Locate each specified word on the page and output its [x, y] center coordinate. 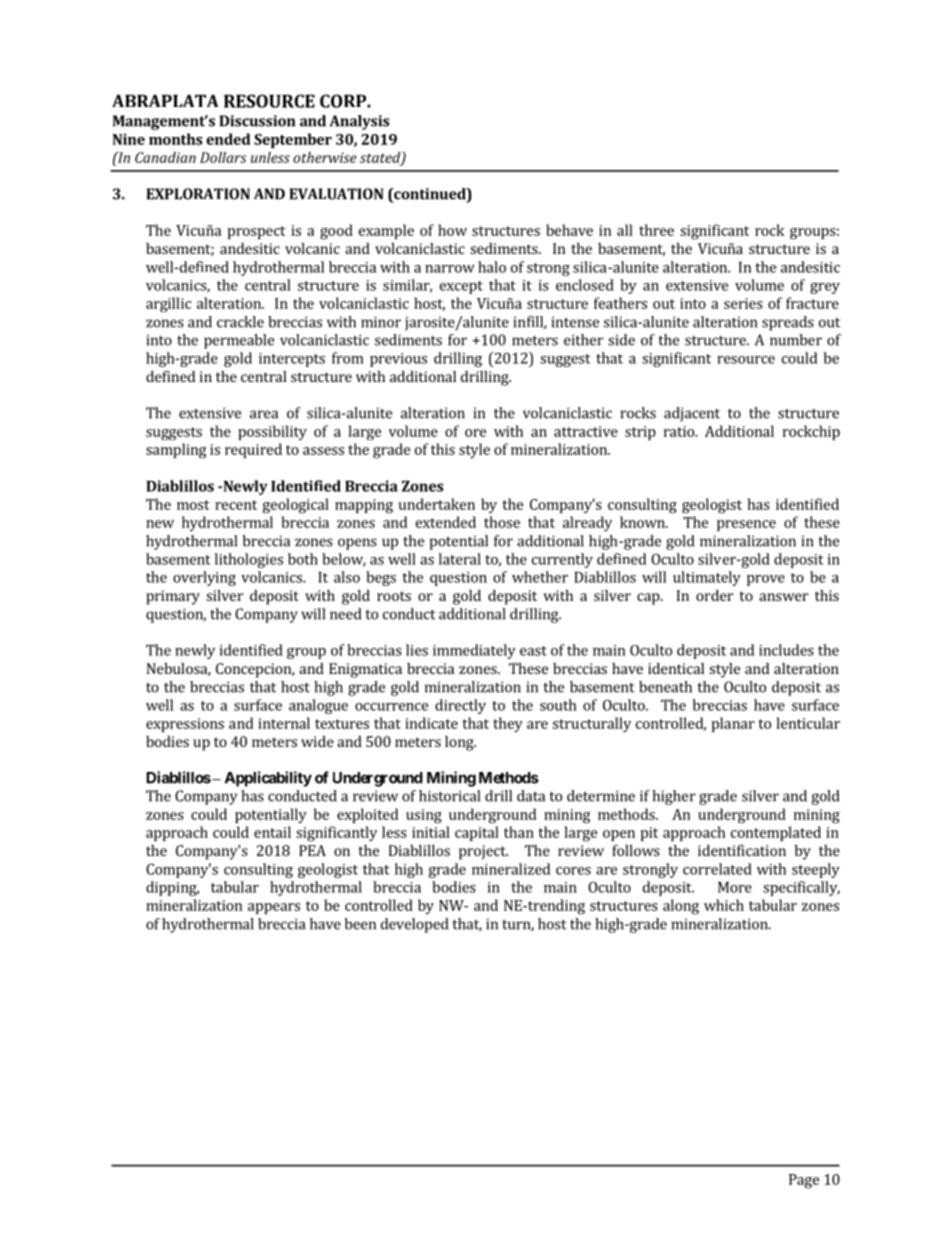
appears [274, 908]
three [656, 230]
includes [786, 650]
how [452, 230]
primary [173, 597]
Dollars [223, 157]
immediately [474, 651]
